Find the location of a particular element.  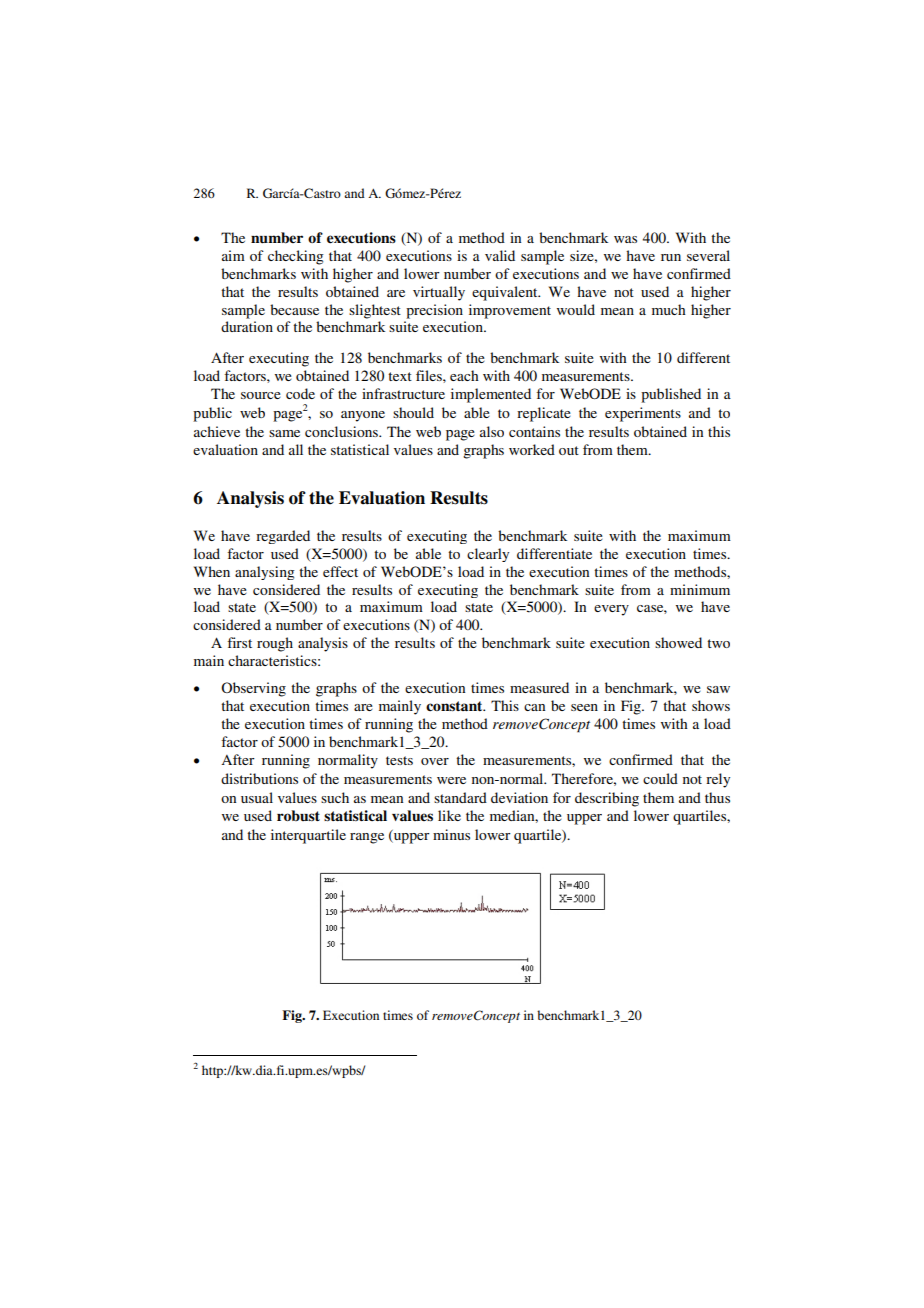

regarded is located at coordinates (283, 537).
